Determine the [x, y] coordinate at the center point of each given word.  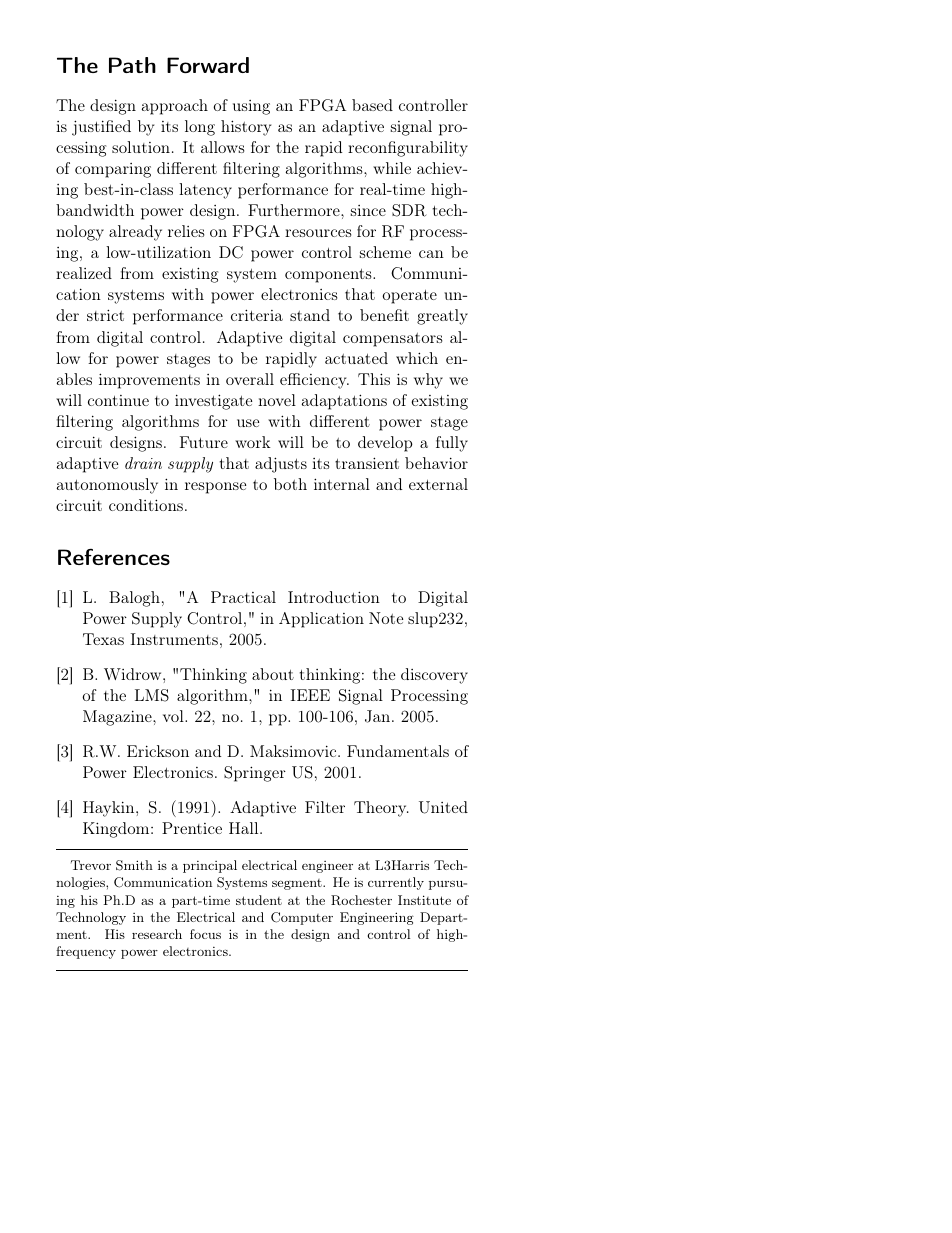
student [259, 900]
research [157, 934]
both [290, 484]
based [372, 105]
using [251, 107]
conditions [146, 505]
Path [132, 65]
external [438, 484]
